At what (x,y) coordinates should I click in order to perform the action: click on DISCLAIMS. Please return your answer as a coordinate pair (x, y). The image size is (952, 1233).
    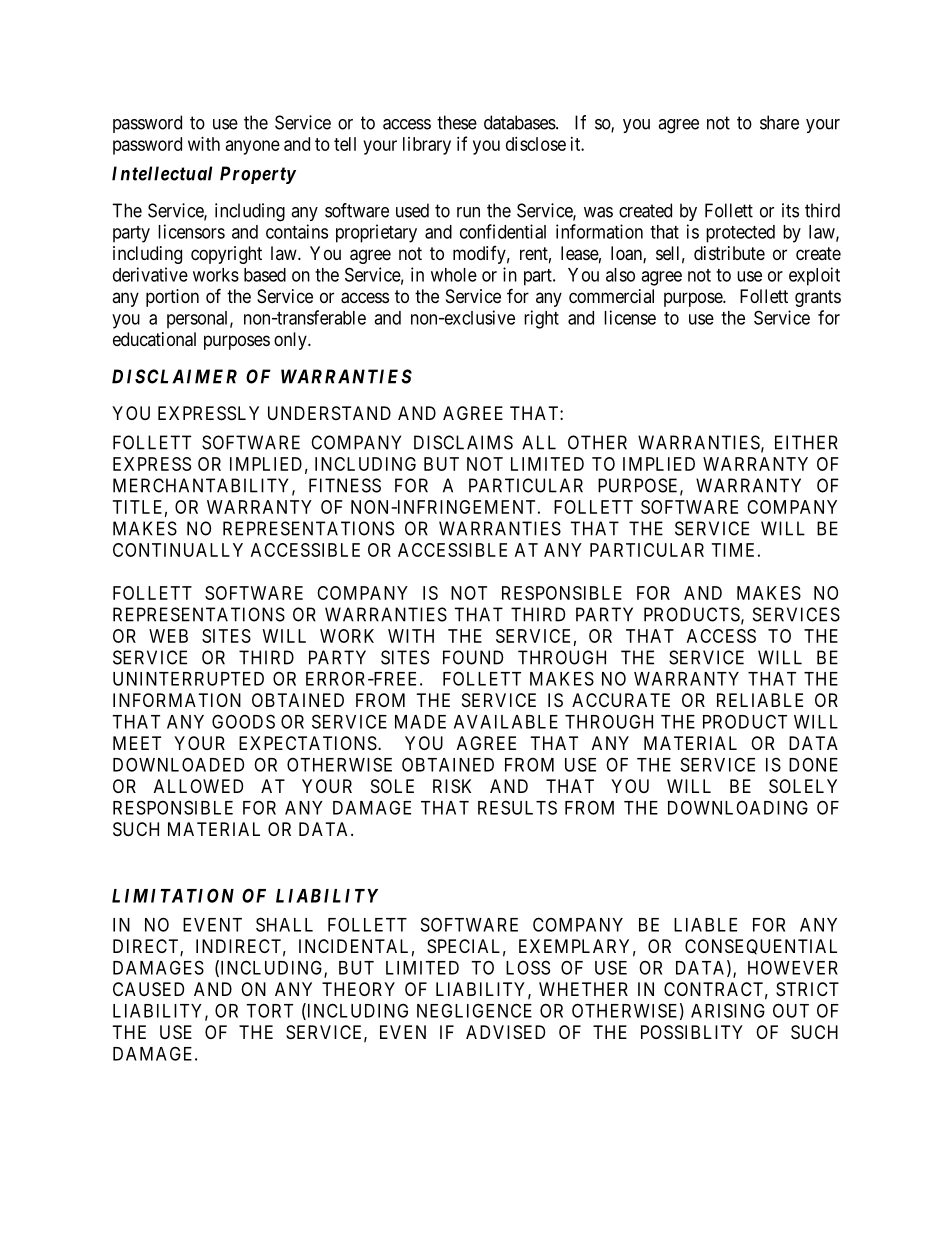
    Looking at the image, I should click on (463, 442).
